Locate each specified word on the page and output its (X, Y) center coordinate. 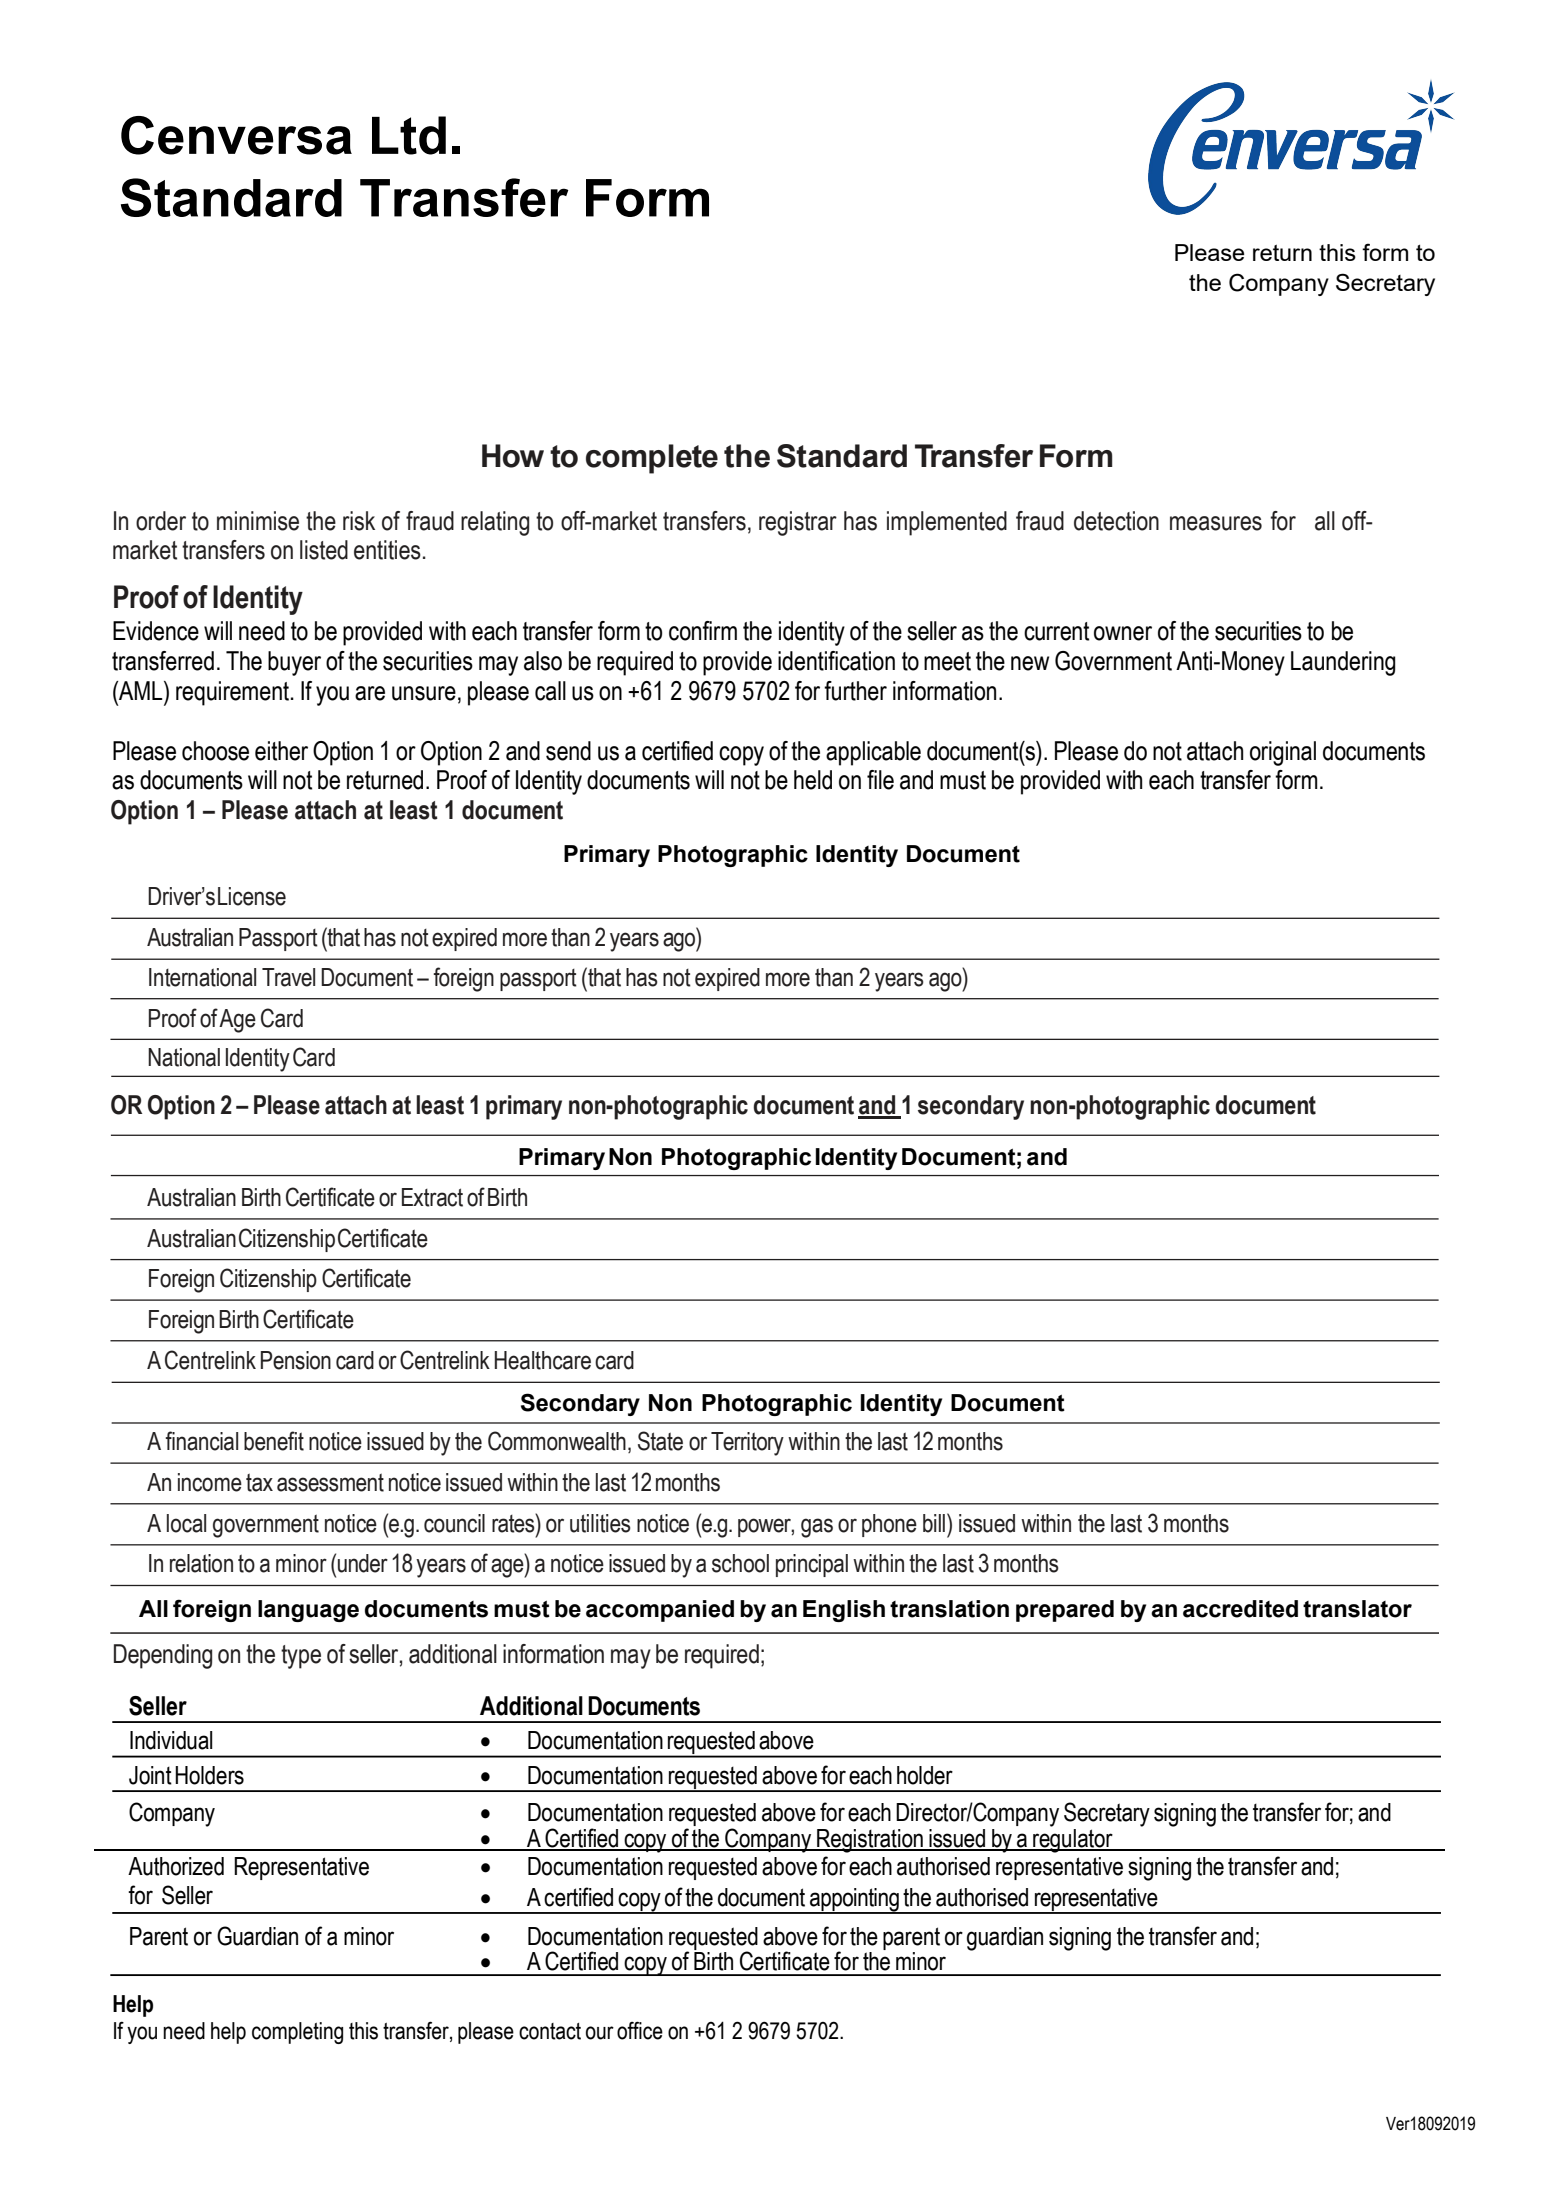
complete (652, 459)
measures (1216, 523)
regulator (1073, 1839)
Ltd (409, 135)
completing (297, 2033)
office (640, 2030)
